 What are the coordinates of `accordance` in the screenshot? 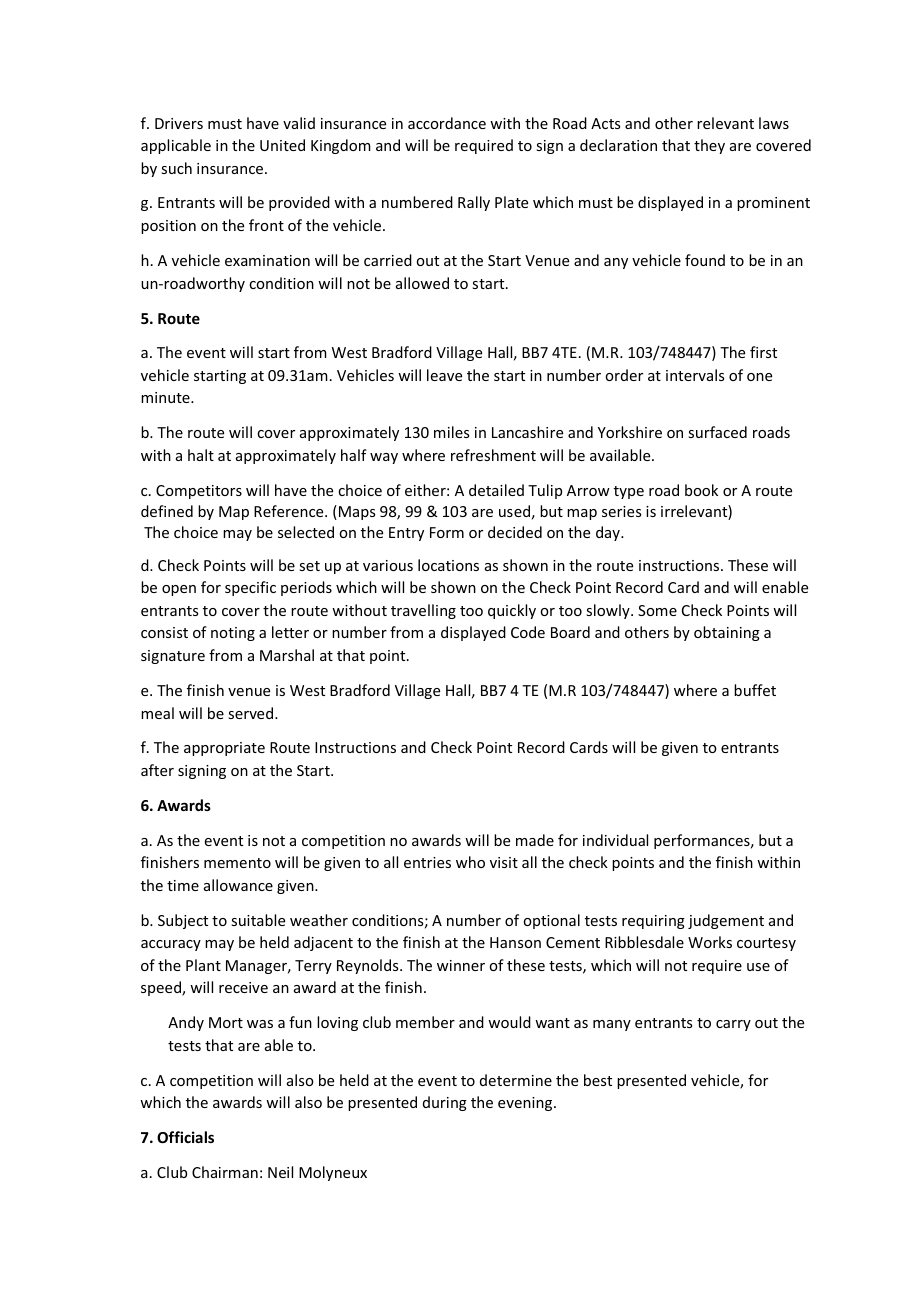 It's located at (447, 123).
